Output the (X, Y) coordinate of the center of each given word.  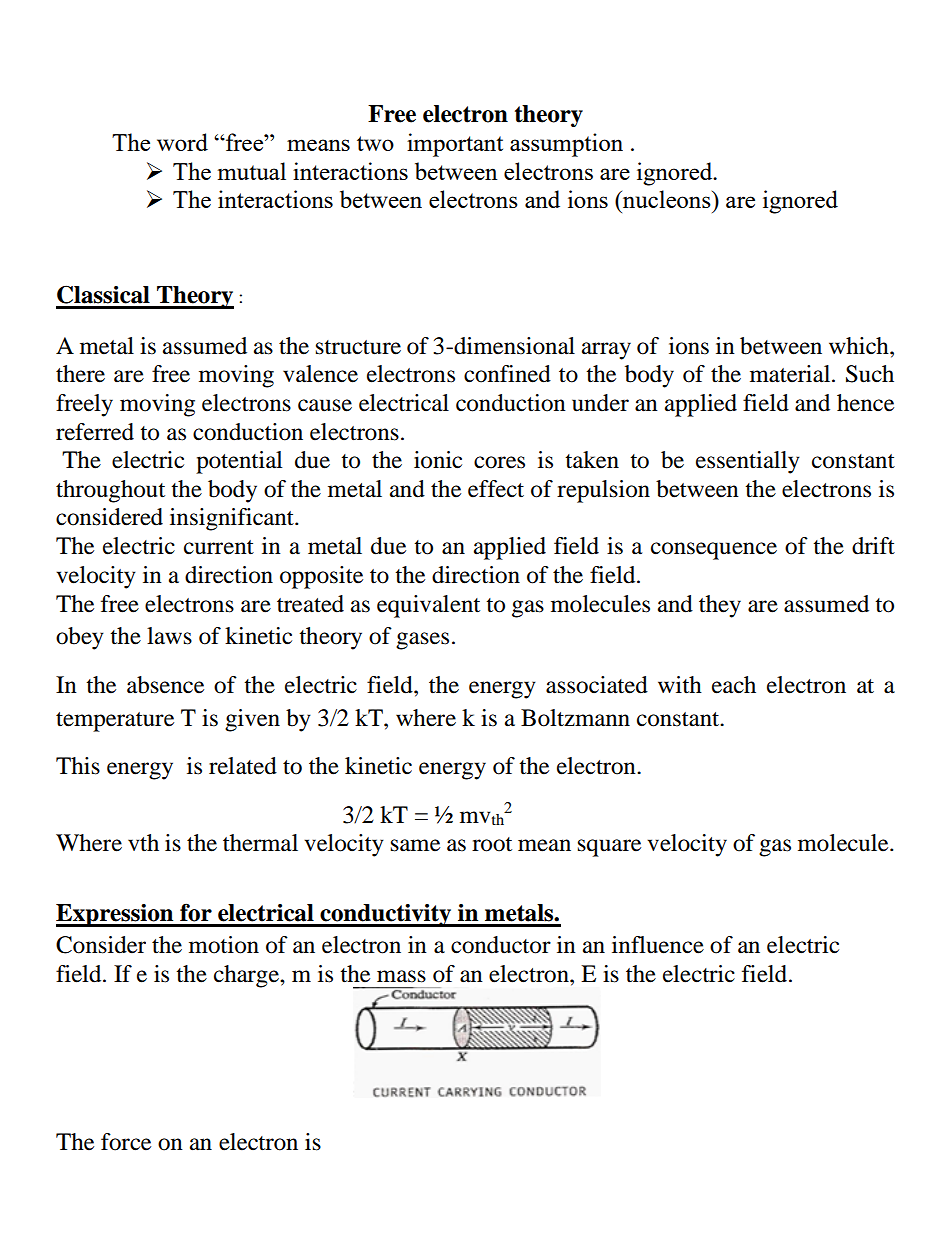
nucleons (667, 199)
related (243, 766)
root (492, 844)
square (609, 848)
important (455, 145)
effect (496, 489)
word (182, 142)
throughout (110, 491)
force (126, 1142)
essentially (748, 462)
